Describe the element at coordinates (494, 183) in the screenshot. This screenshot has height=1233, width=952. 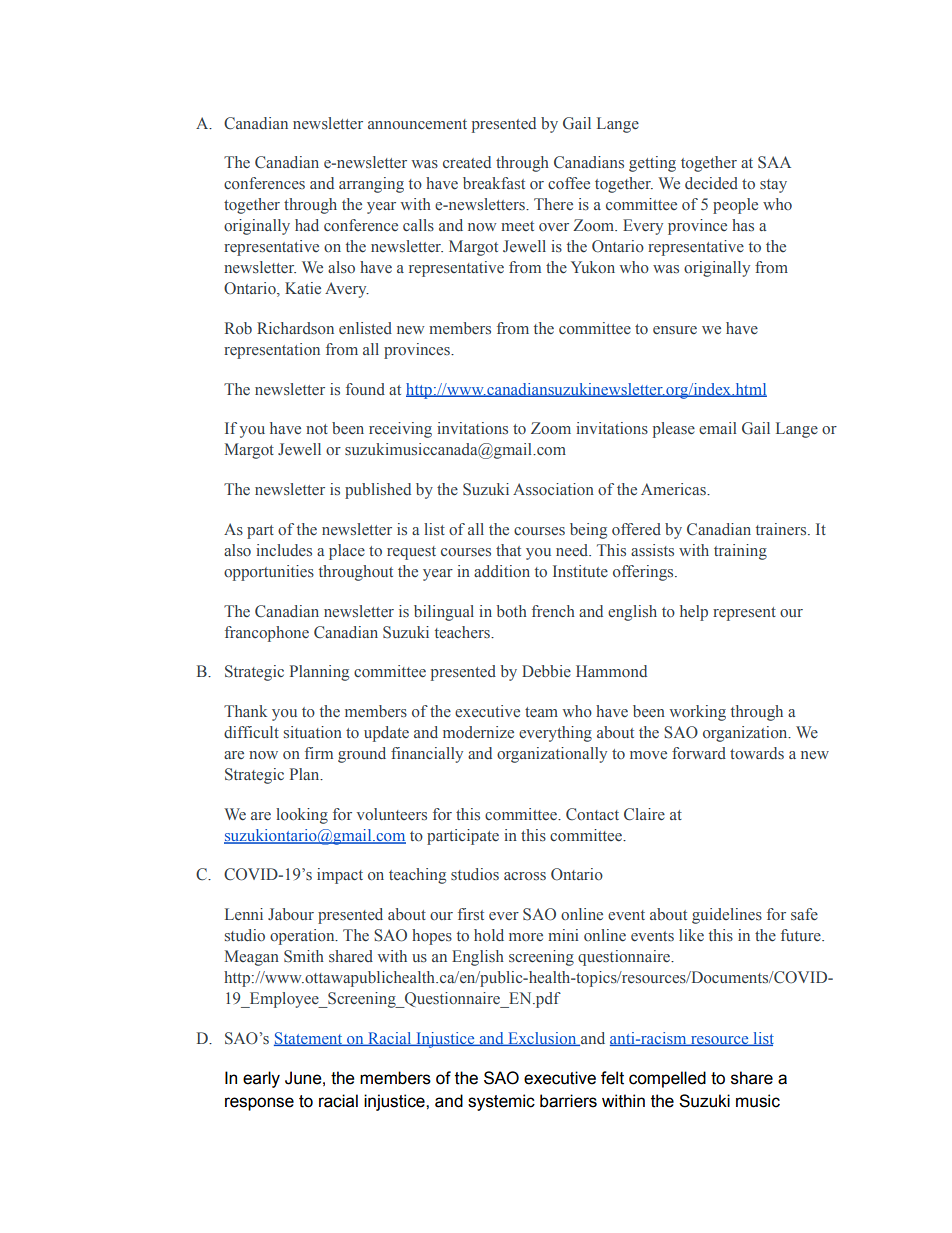
I see `breakfast` at that location.
